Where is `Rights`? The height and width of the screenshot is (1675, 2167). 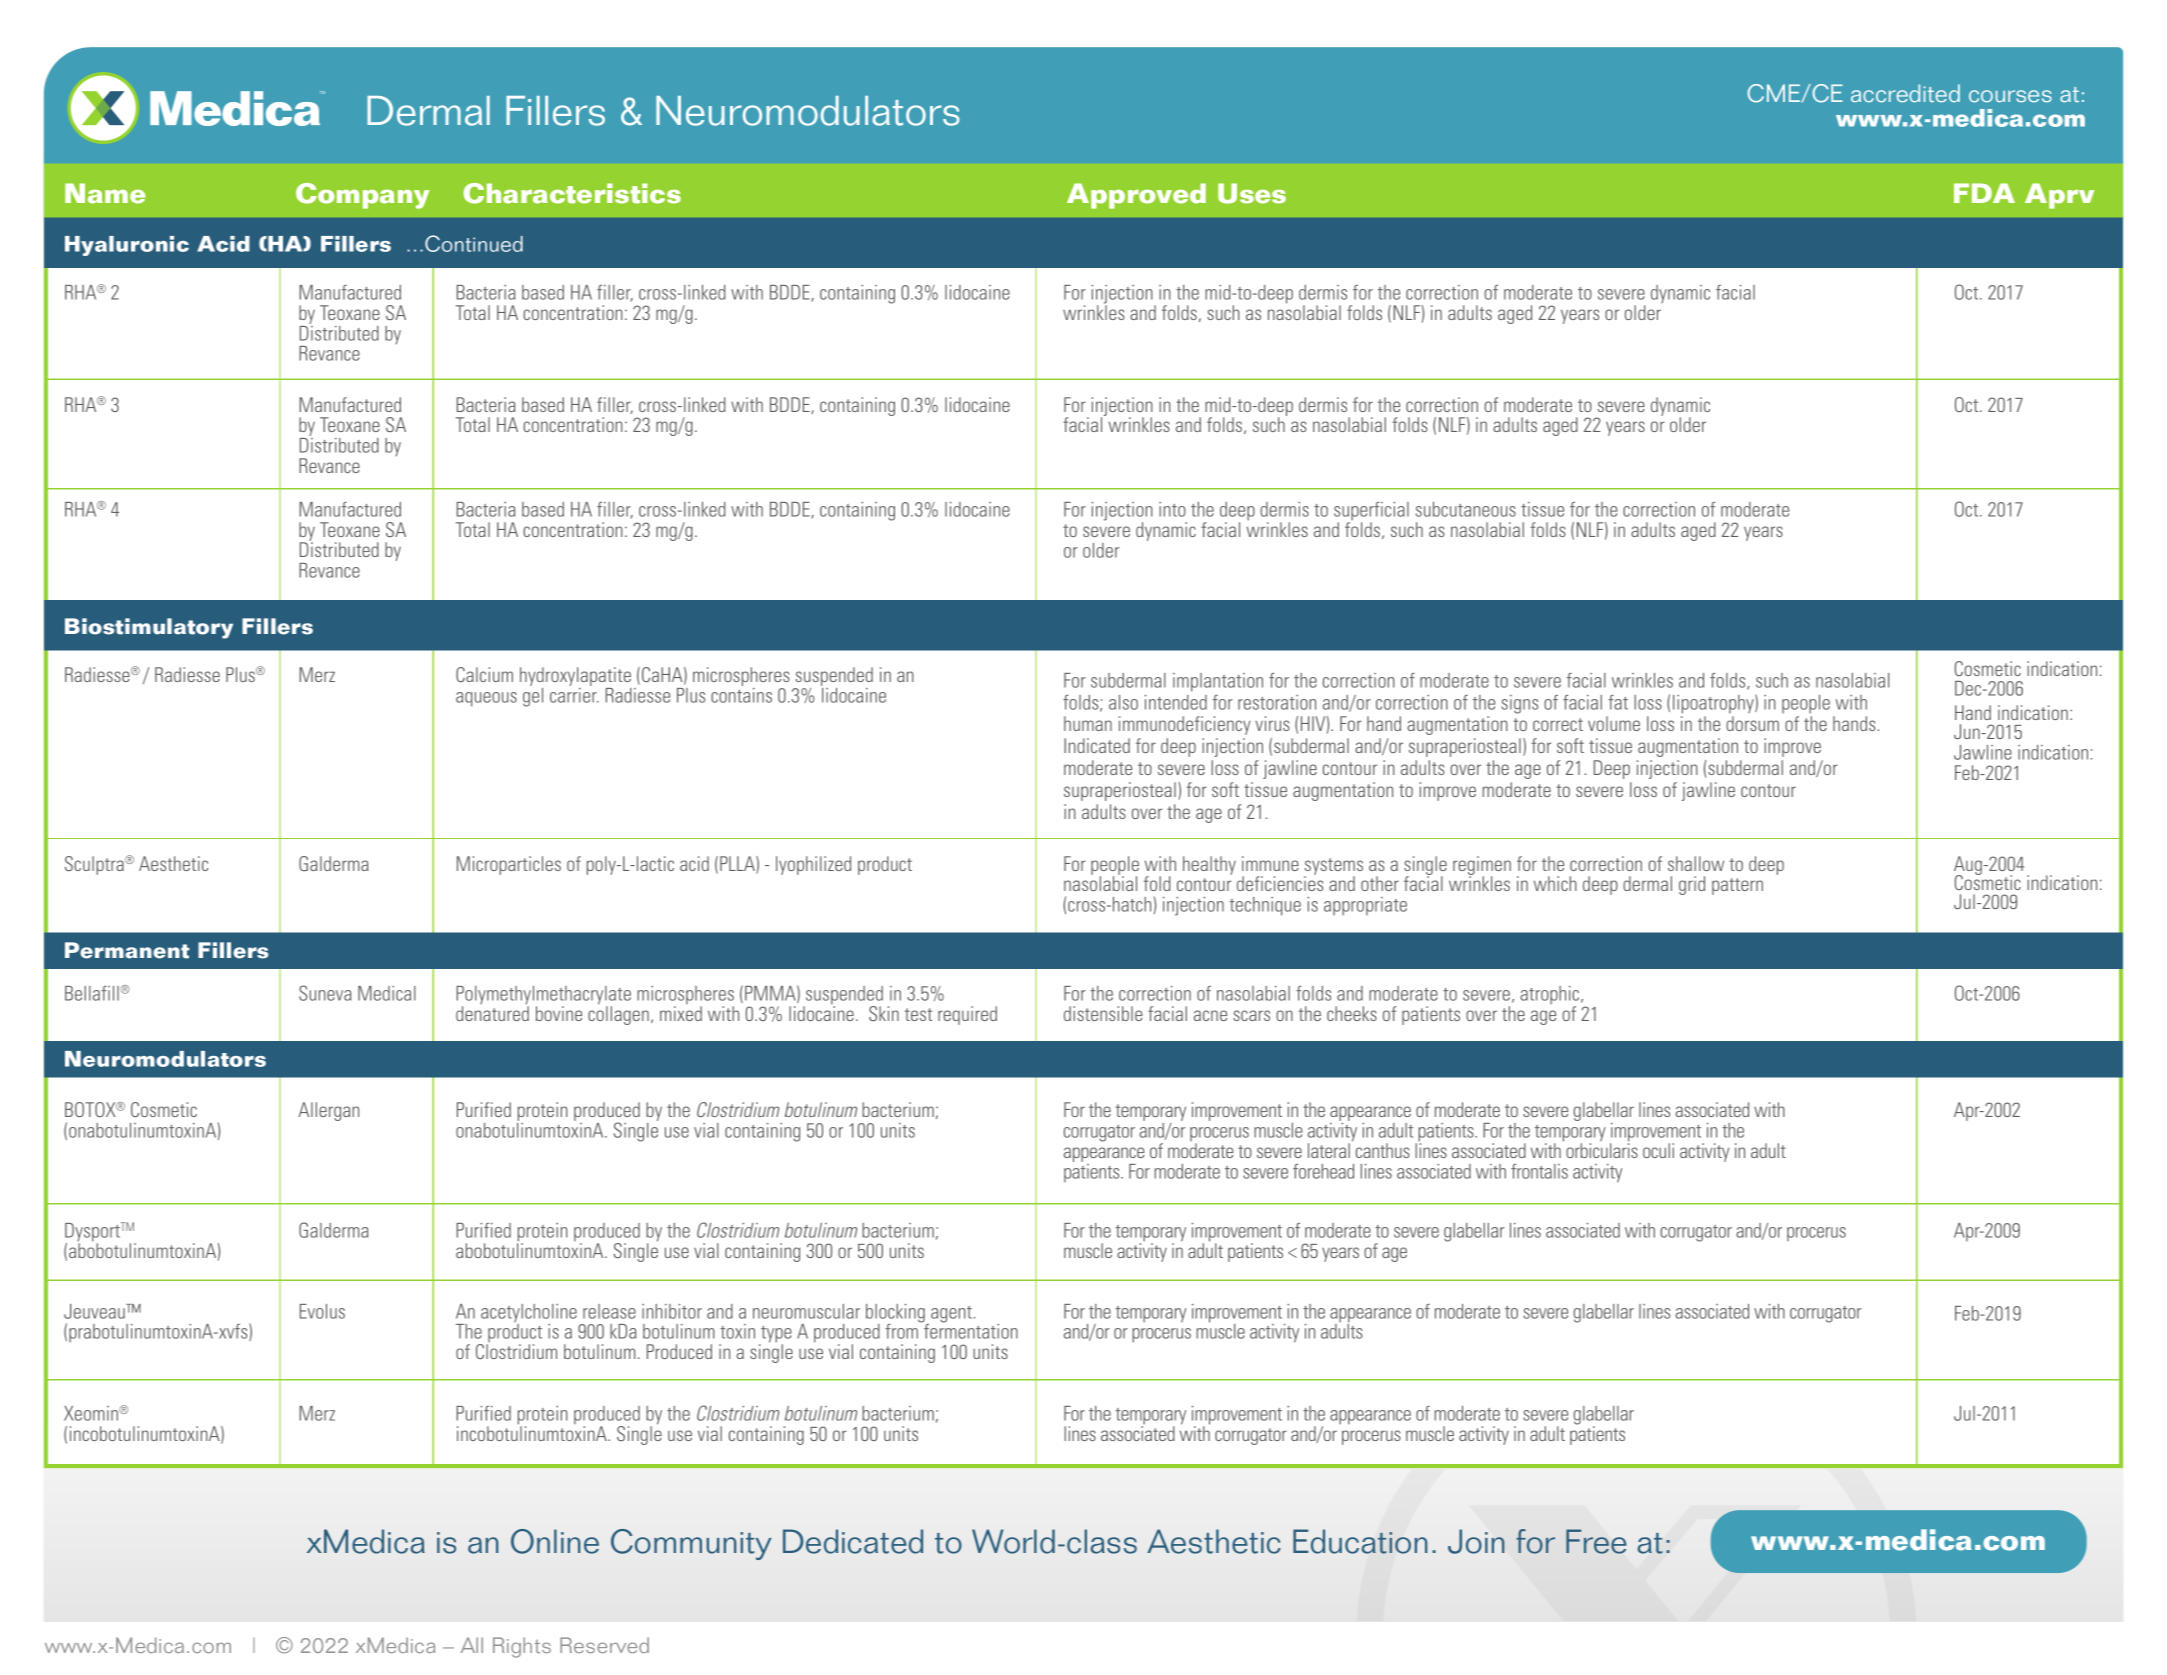 Rights is located at coordinates (522, 1647).
